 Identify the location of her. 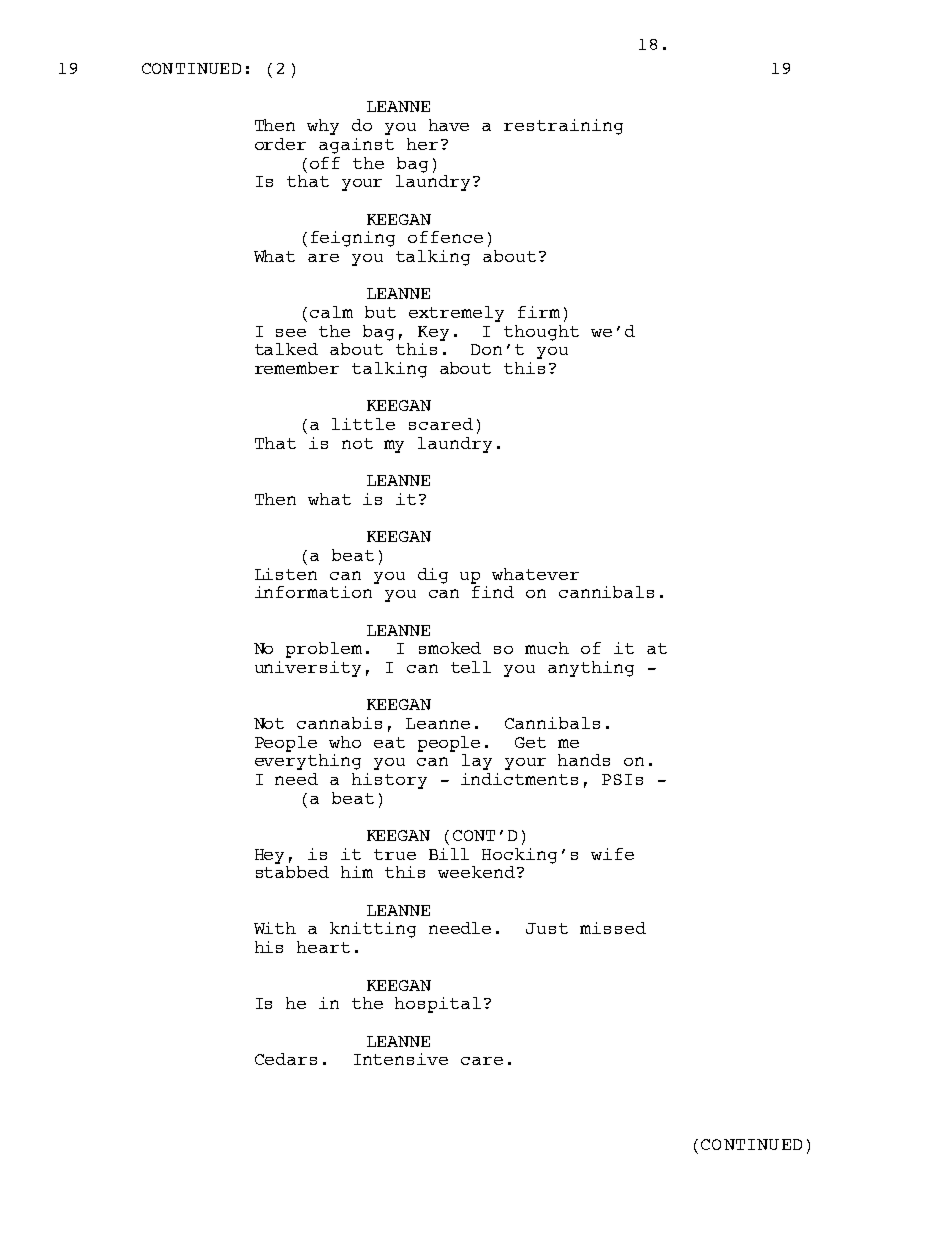
(422, 144).
